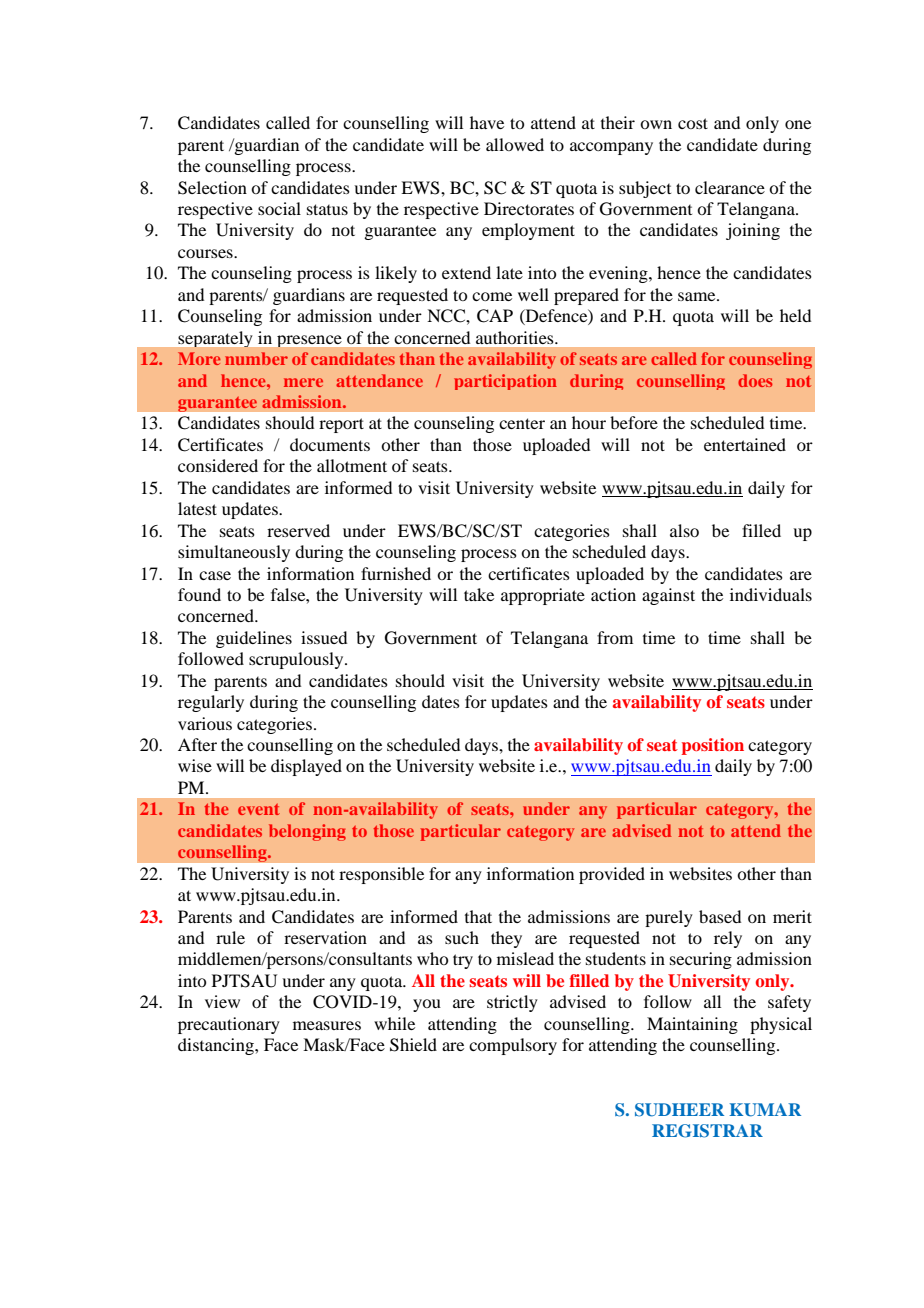  What do you see at coordinates (513, 1046) in the screenshot?
I see `compulsory` at bounding box center [513, 1046].
